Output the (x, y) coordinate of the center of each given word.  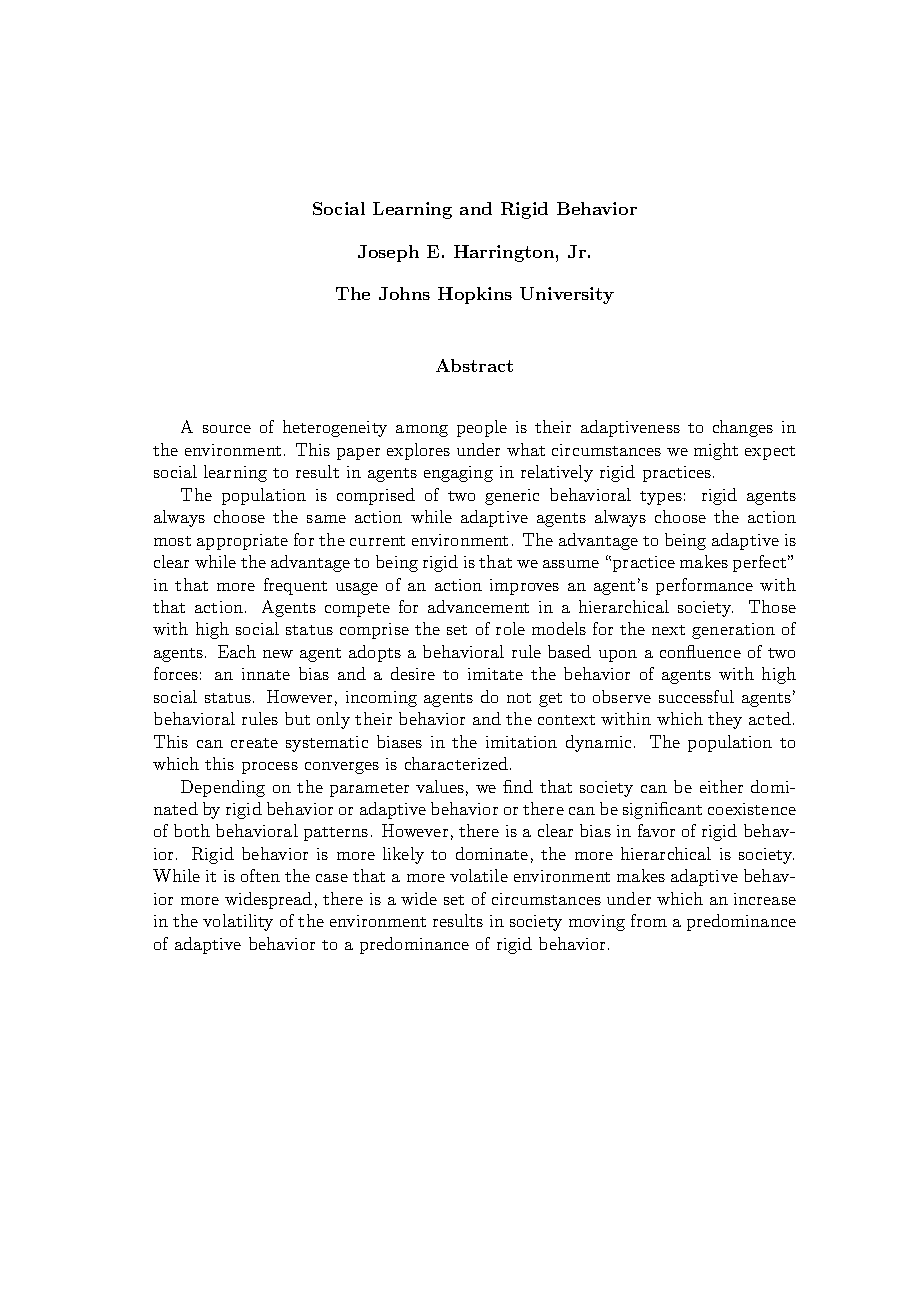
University (567, 295)
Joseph (388, 253)
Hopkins (475, 295)
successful (696, 696)
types (661, 498)
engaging (458, 474)
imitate (495, 674)
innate (266, 674)
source (227, 429)
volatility (238, 922)
